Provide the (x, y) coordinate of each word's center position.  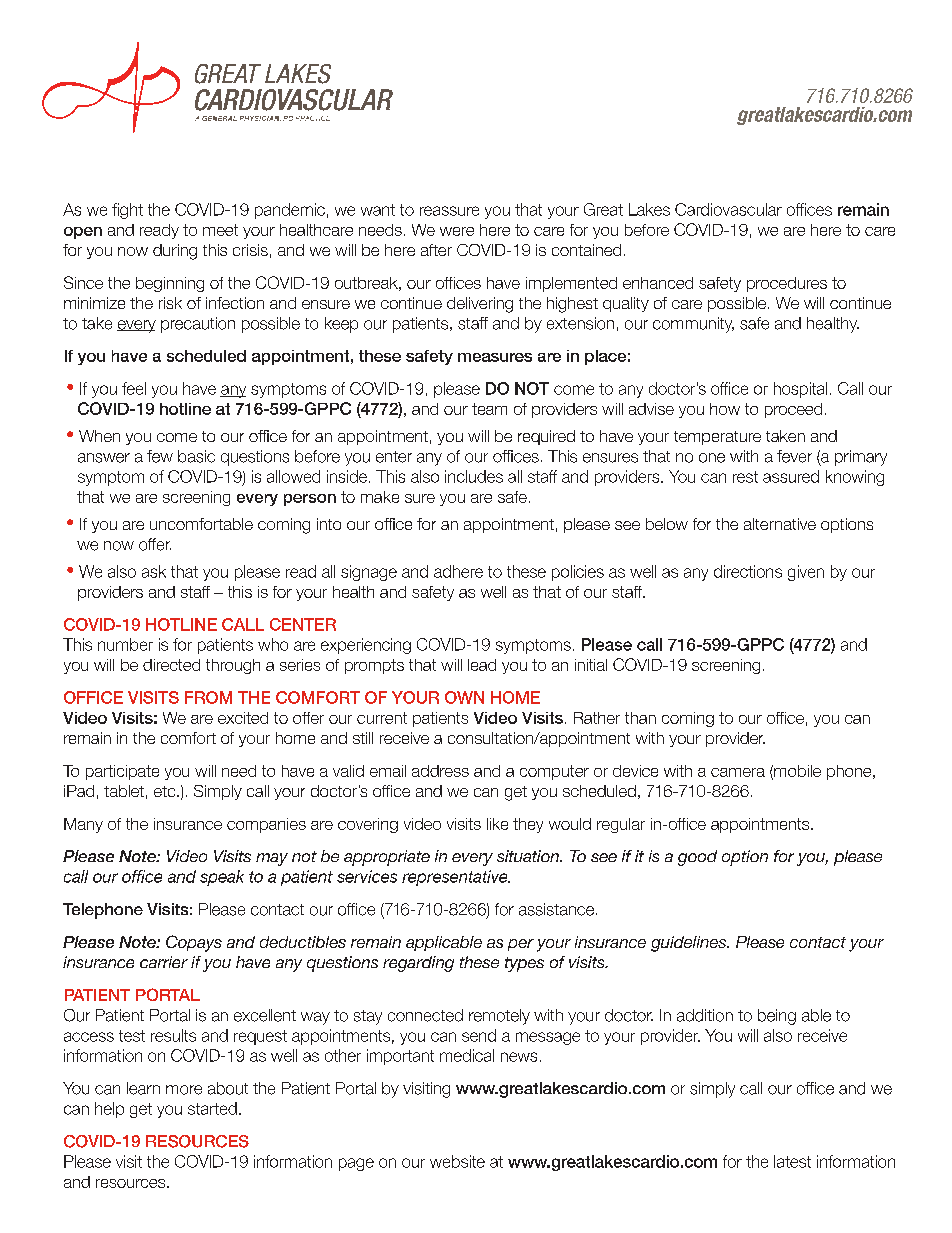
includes (474, 476)
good (697, 858)
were (457, 231)
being (777, 1017)
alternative (780, 524)
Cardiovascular (728, 209)
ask (154, 571)
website (457, 1161)
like (497, 824)
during (175, 252)
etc (166, 791)
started (212, 1108)
